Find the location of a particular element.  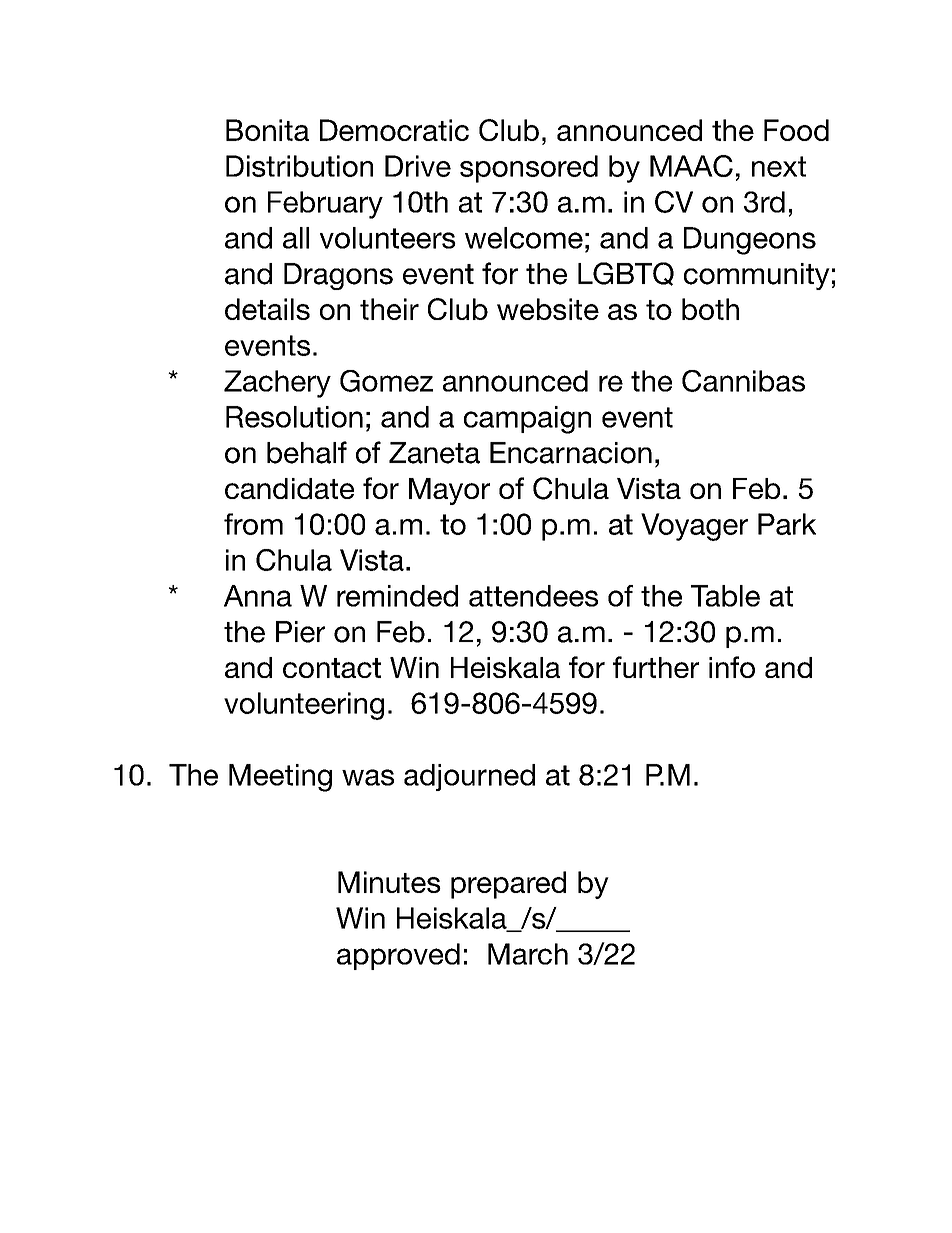

Distribution is located at coordinates (299, 166).
